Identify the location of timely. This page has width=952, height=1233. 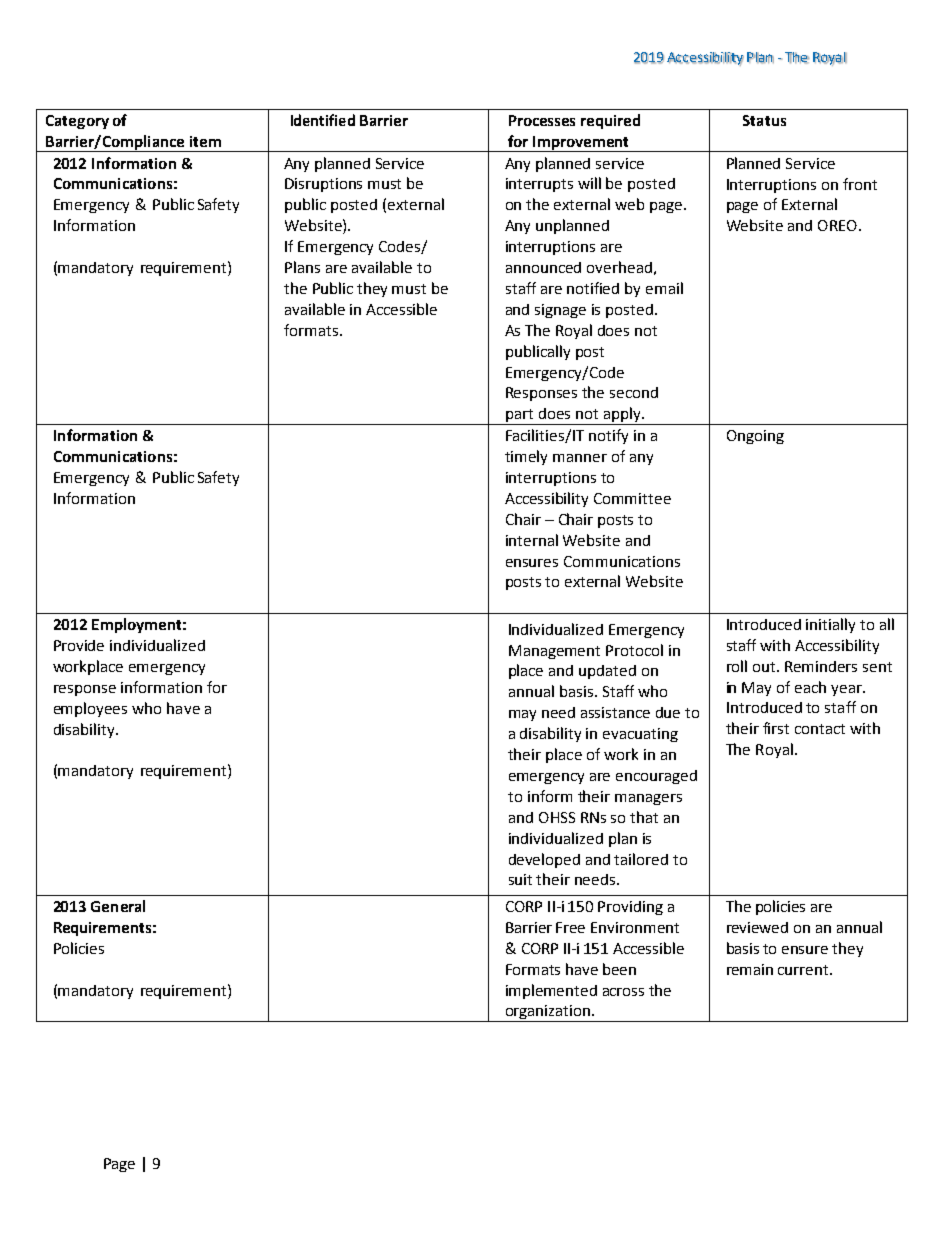
(526, 457).
